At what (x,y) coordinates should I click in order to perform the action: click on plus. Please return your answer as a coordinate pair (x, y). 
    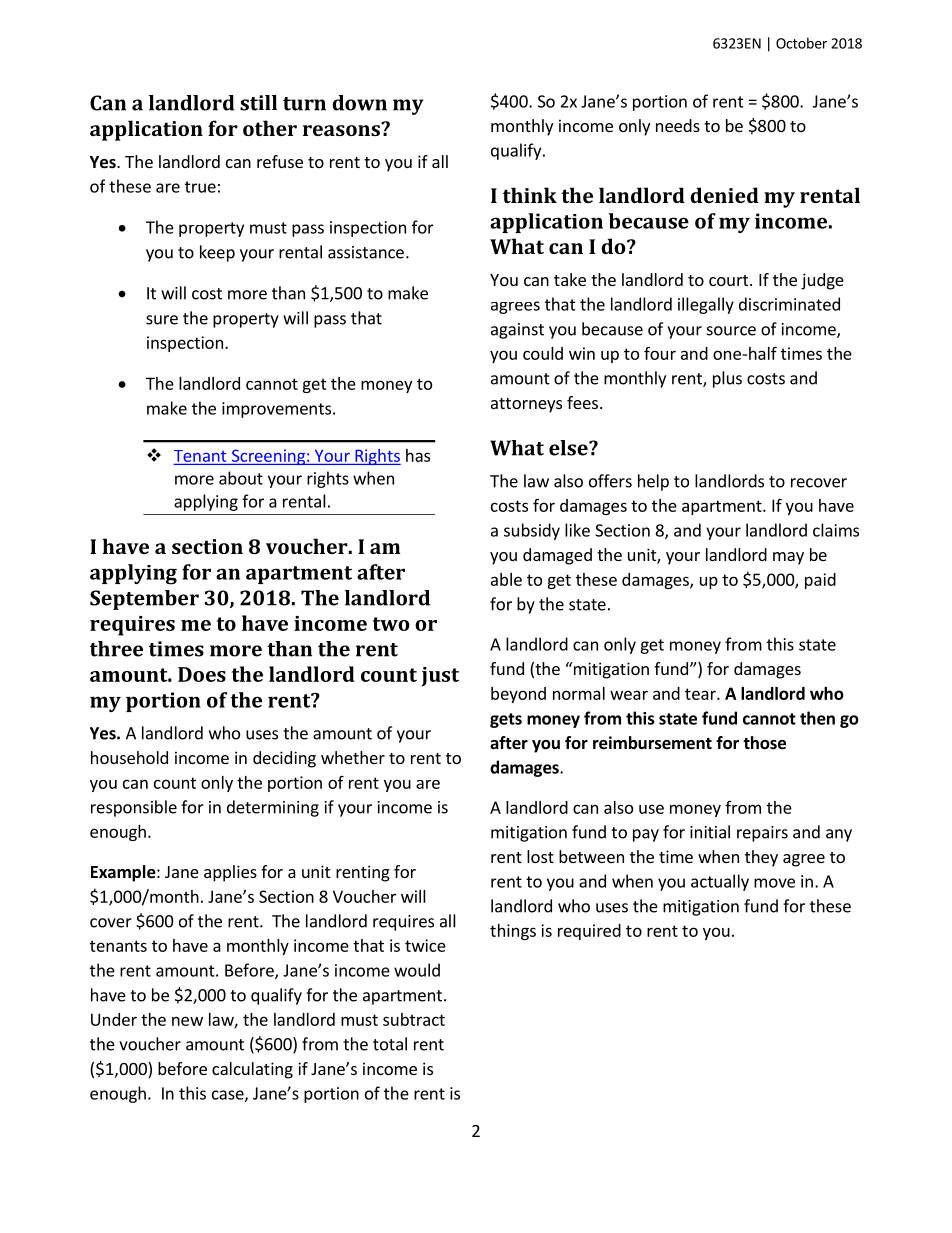
    Looking at the image, I should click on (727, 379).
